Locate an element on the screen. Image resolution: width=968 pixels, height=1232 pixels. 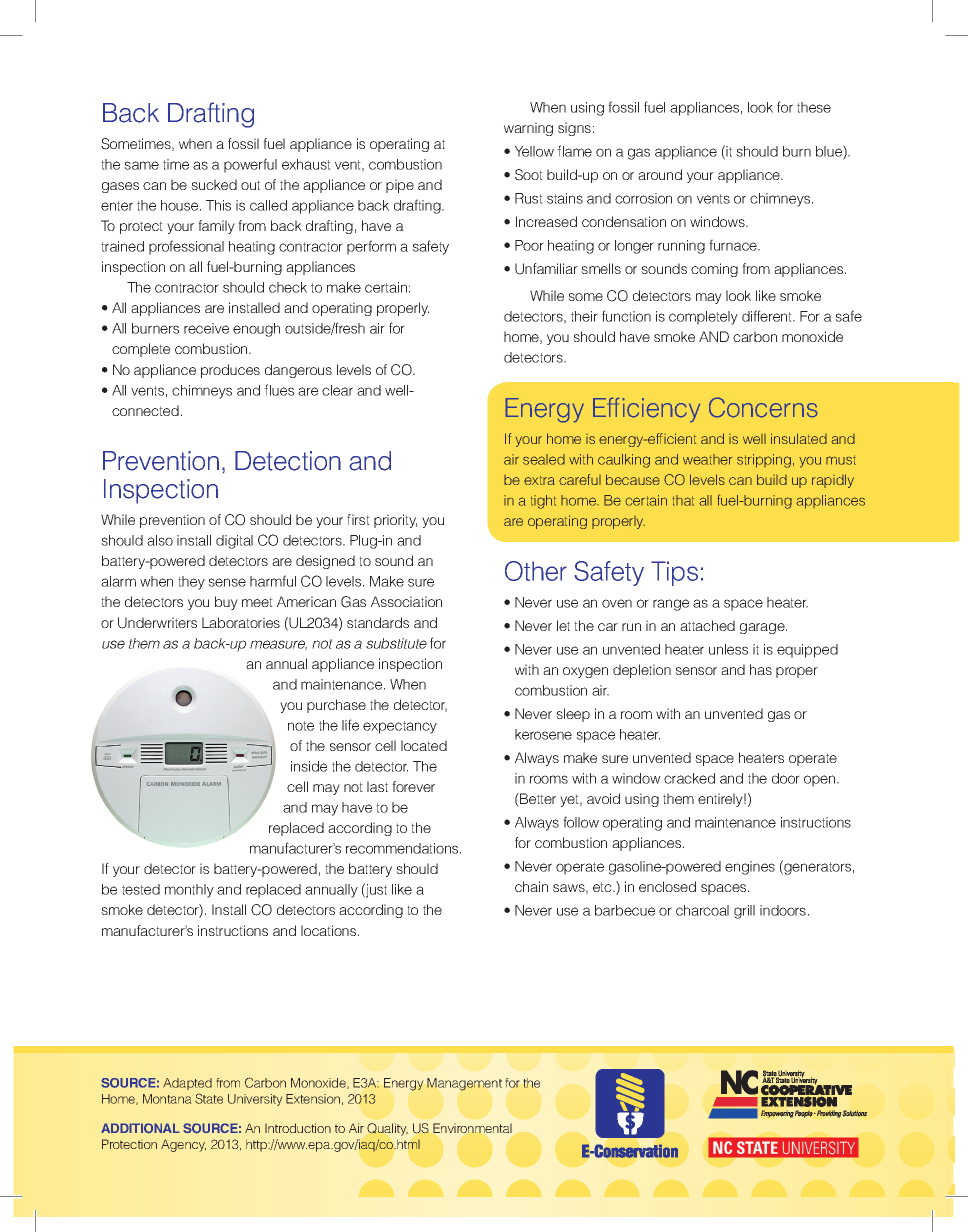
State is located at coordinates (209, 1099).
